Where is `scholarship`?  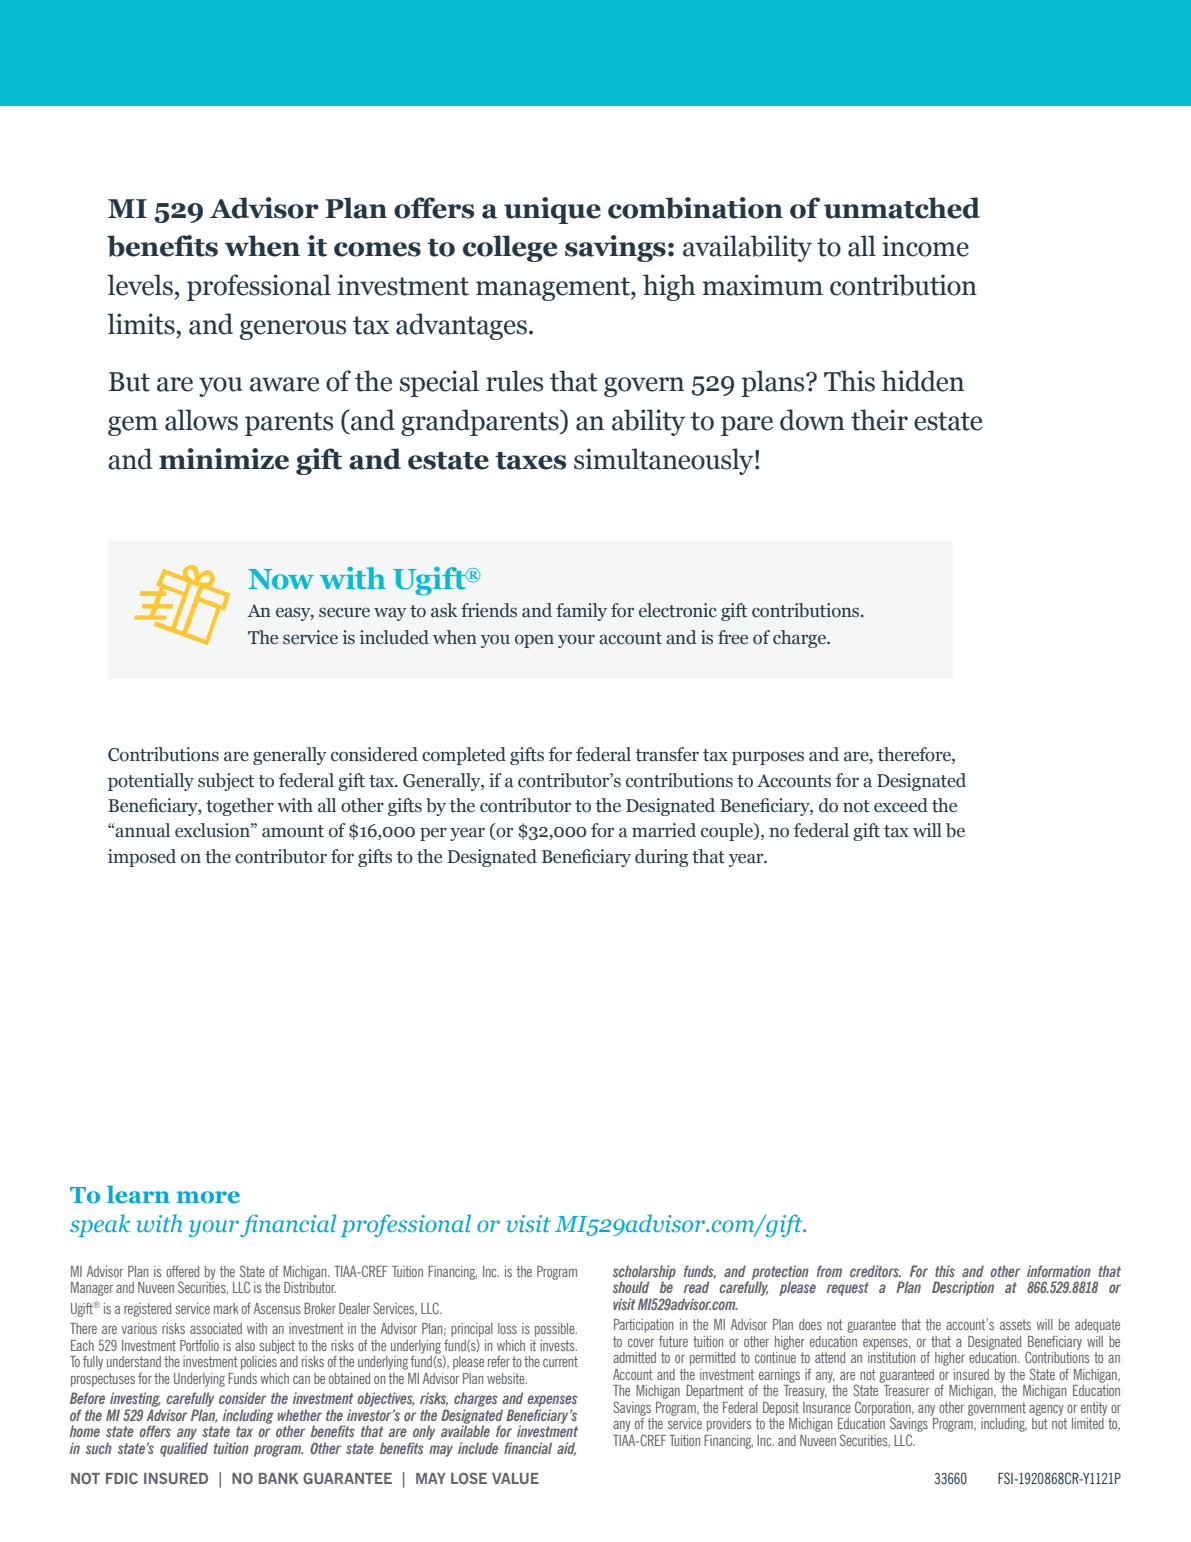
scholarship is located at coordinates (644, 1273).
